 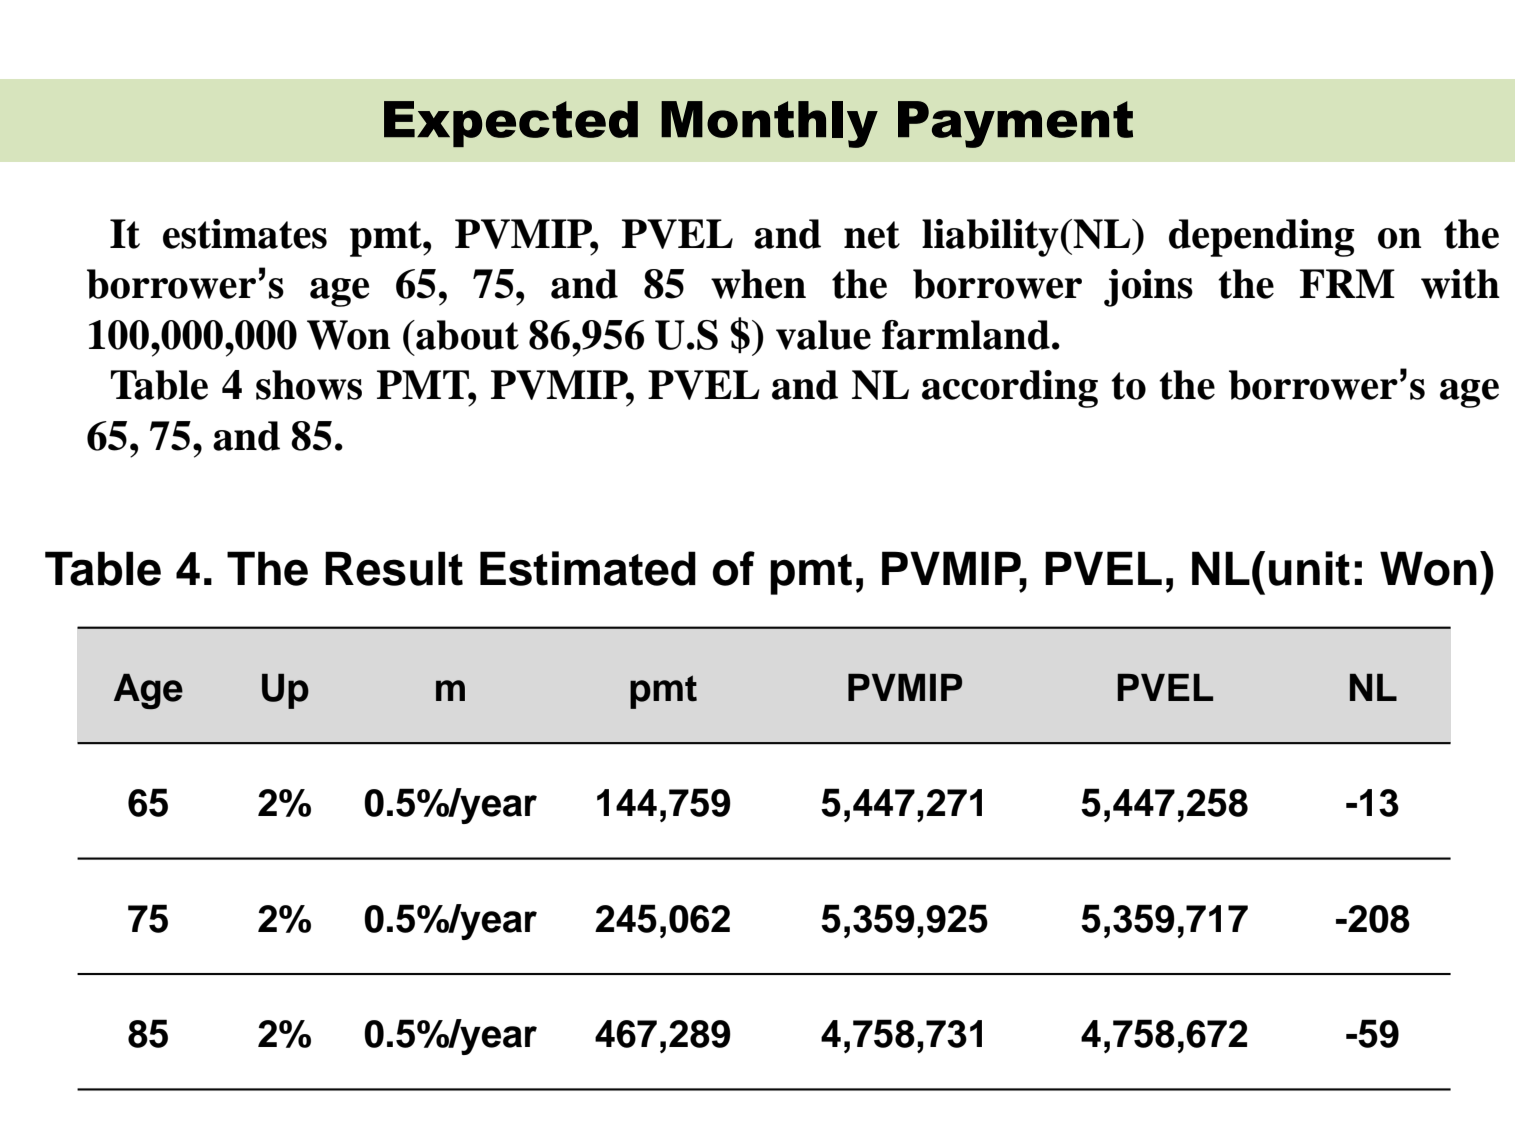 What do you see at coordinates (394, 568) in the page?
I see `Result` at bounding box center [394, 568].
